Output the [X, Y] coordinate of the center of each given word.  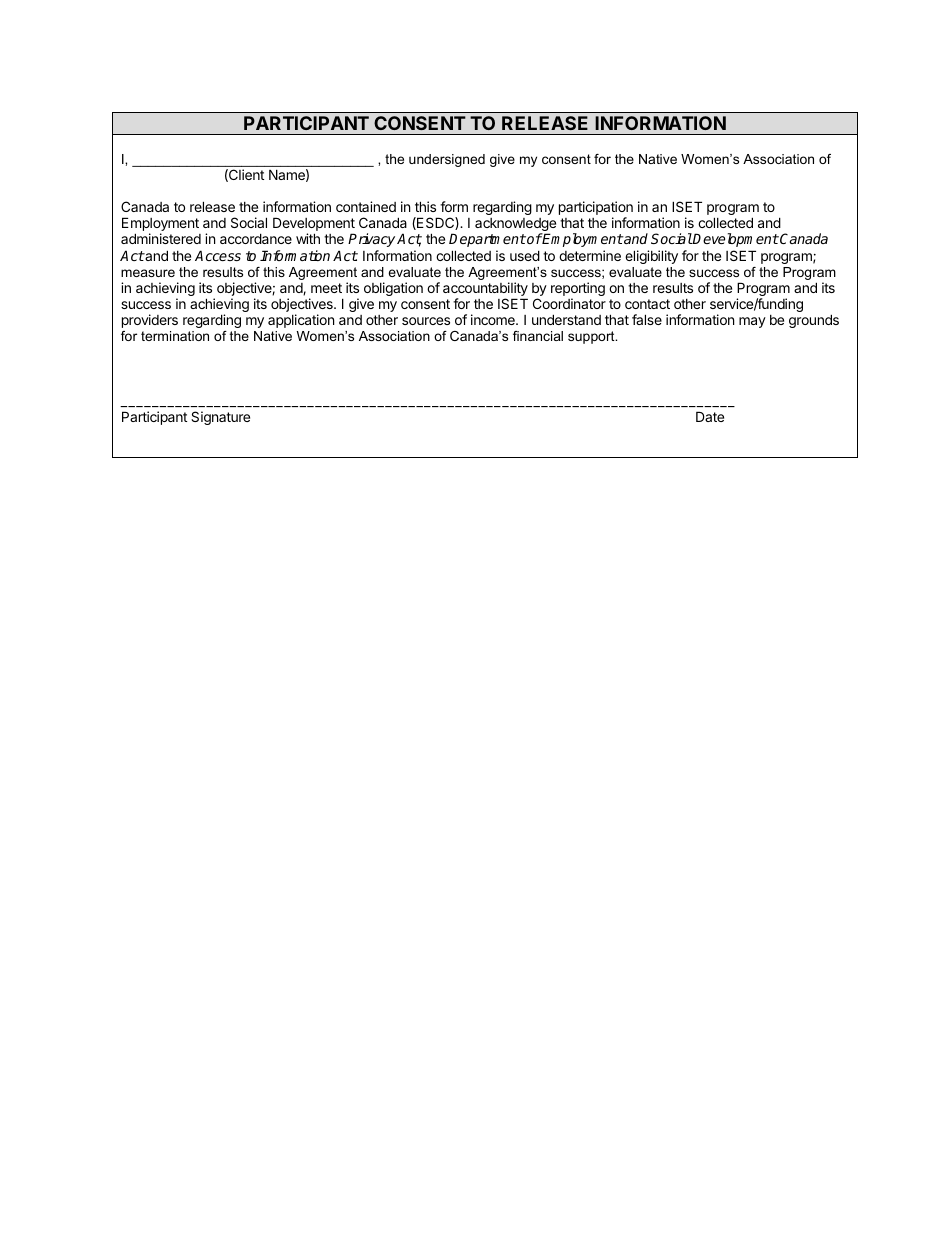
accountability [485, 290]
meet [326, 288]
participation [596, 209]
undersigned [447, 160]
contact [647, 304]
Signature [220, 418]
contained [366, 206]
